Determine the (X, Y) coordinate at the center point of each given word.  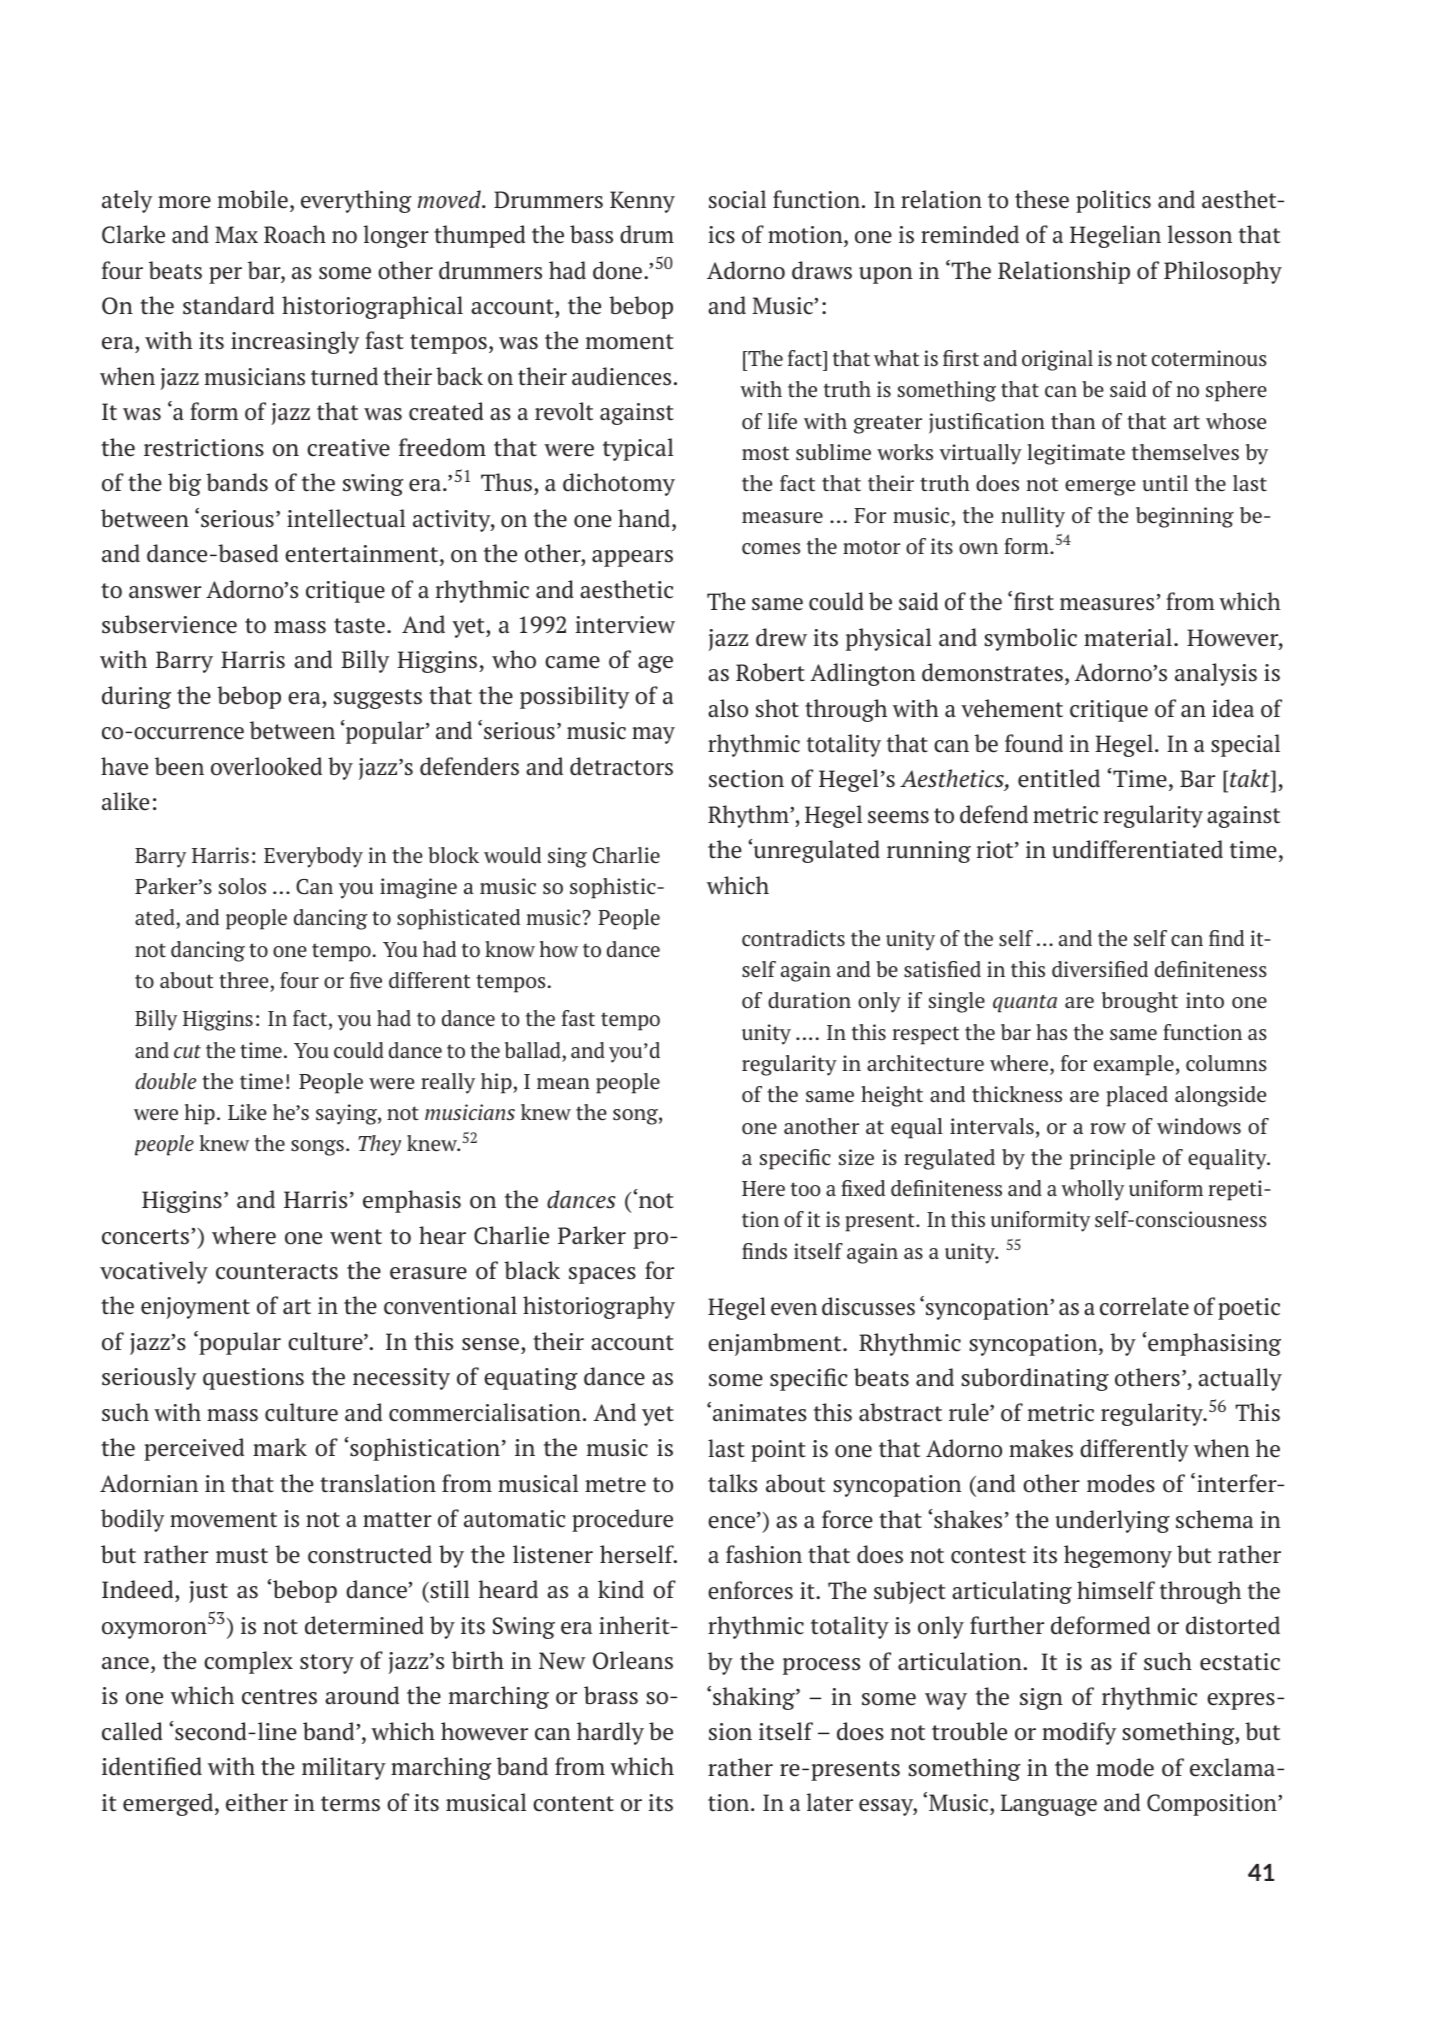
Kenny (642, 202)
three (243, 980)
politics (1113, 201)
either (257, 1802)
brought (1140, 1002)
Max (236, 235)
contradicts (793, 938)
